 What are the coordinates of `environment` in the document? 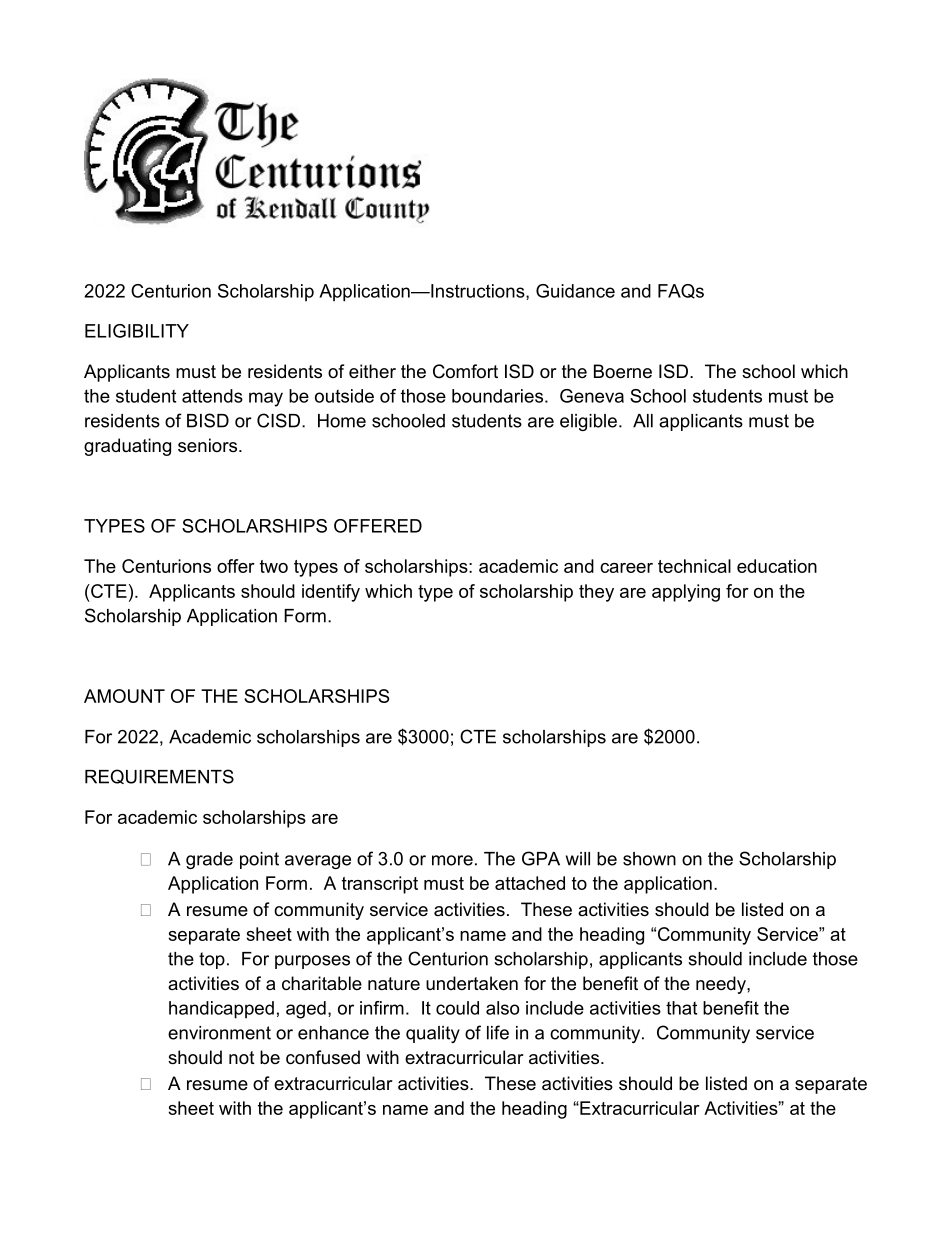 It's located at (219, 1033).
